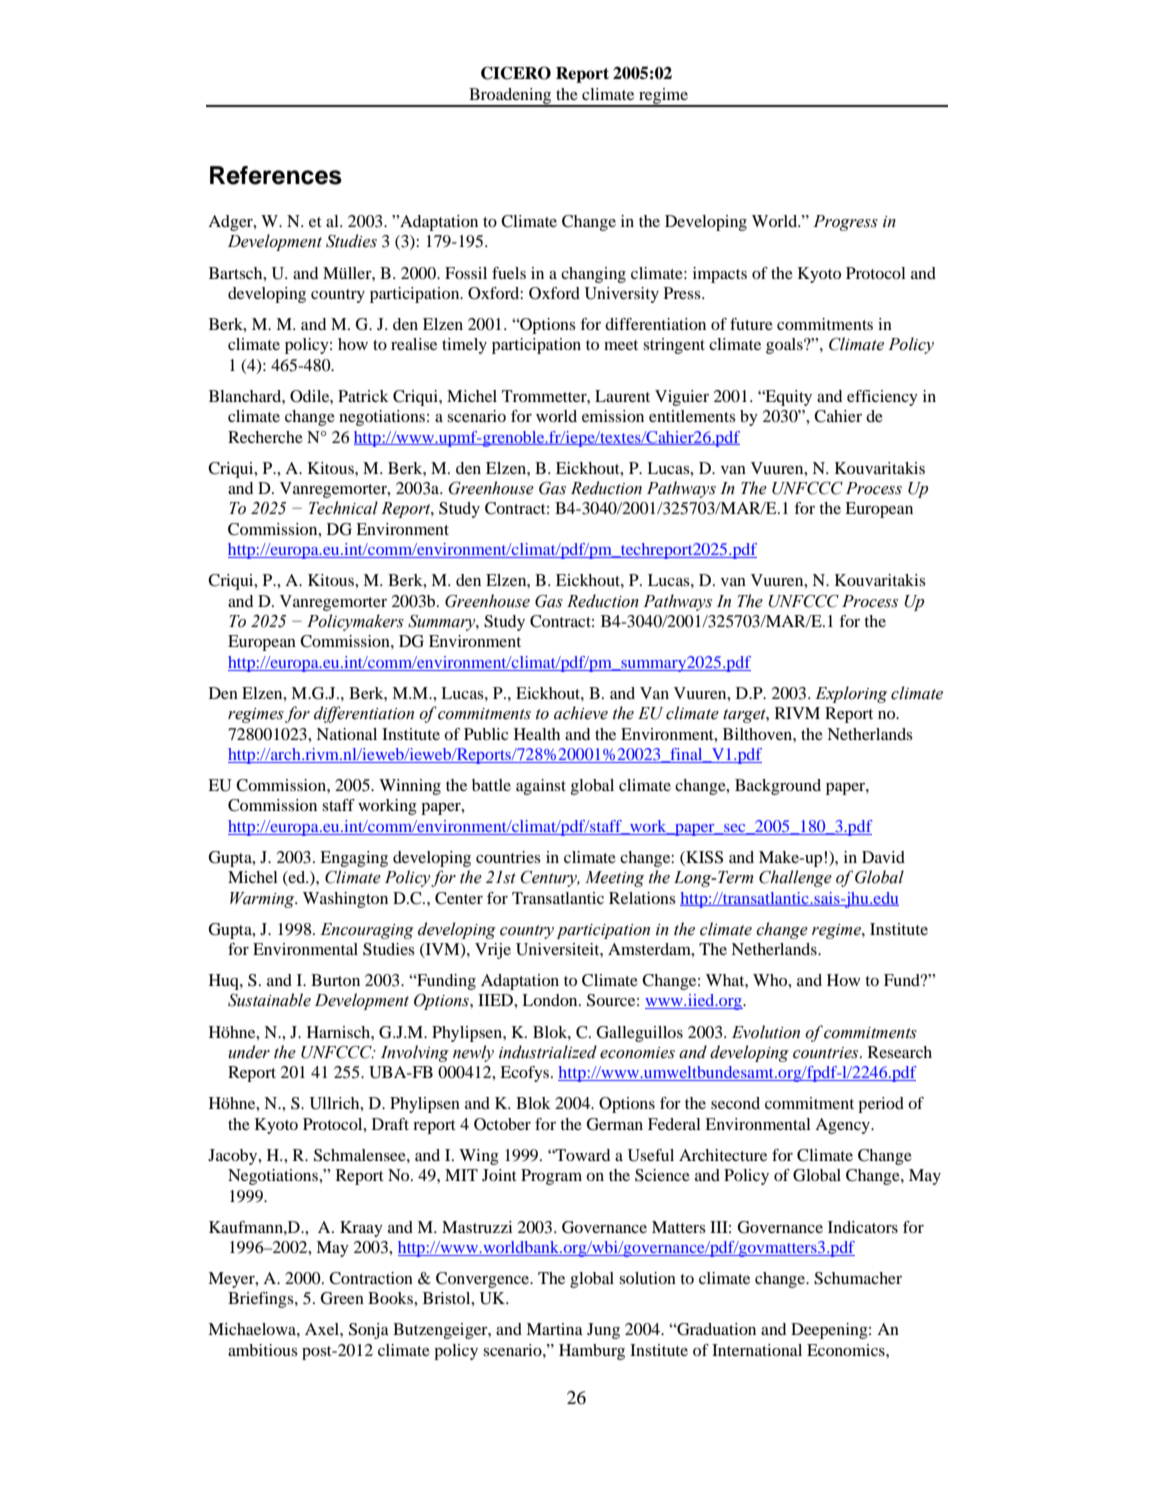  Describe the element at coordinates (845, 223) in the screenshot. I see `Progress` at that location.
